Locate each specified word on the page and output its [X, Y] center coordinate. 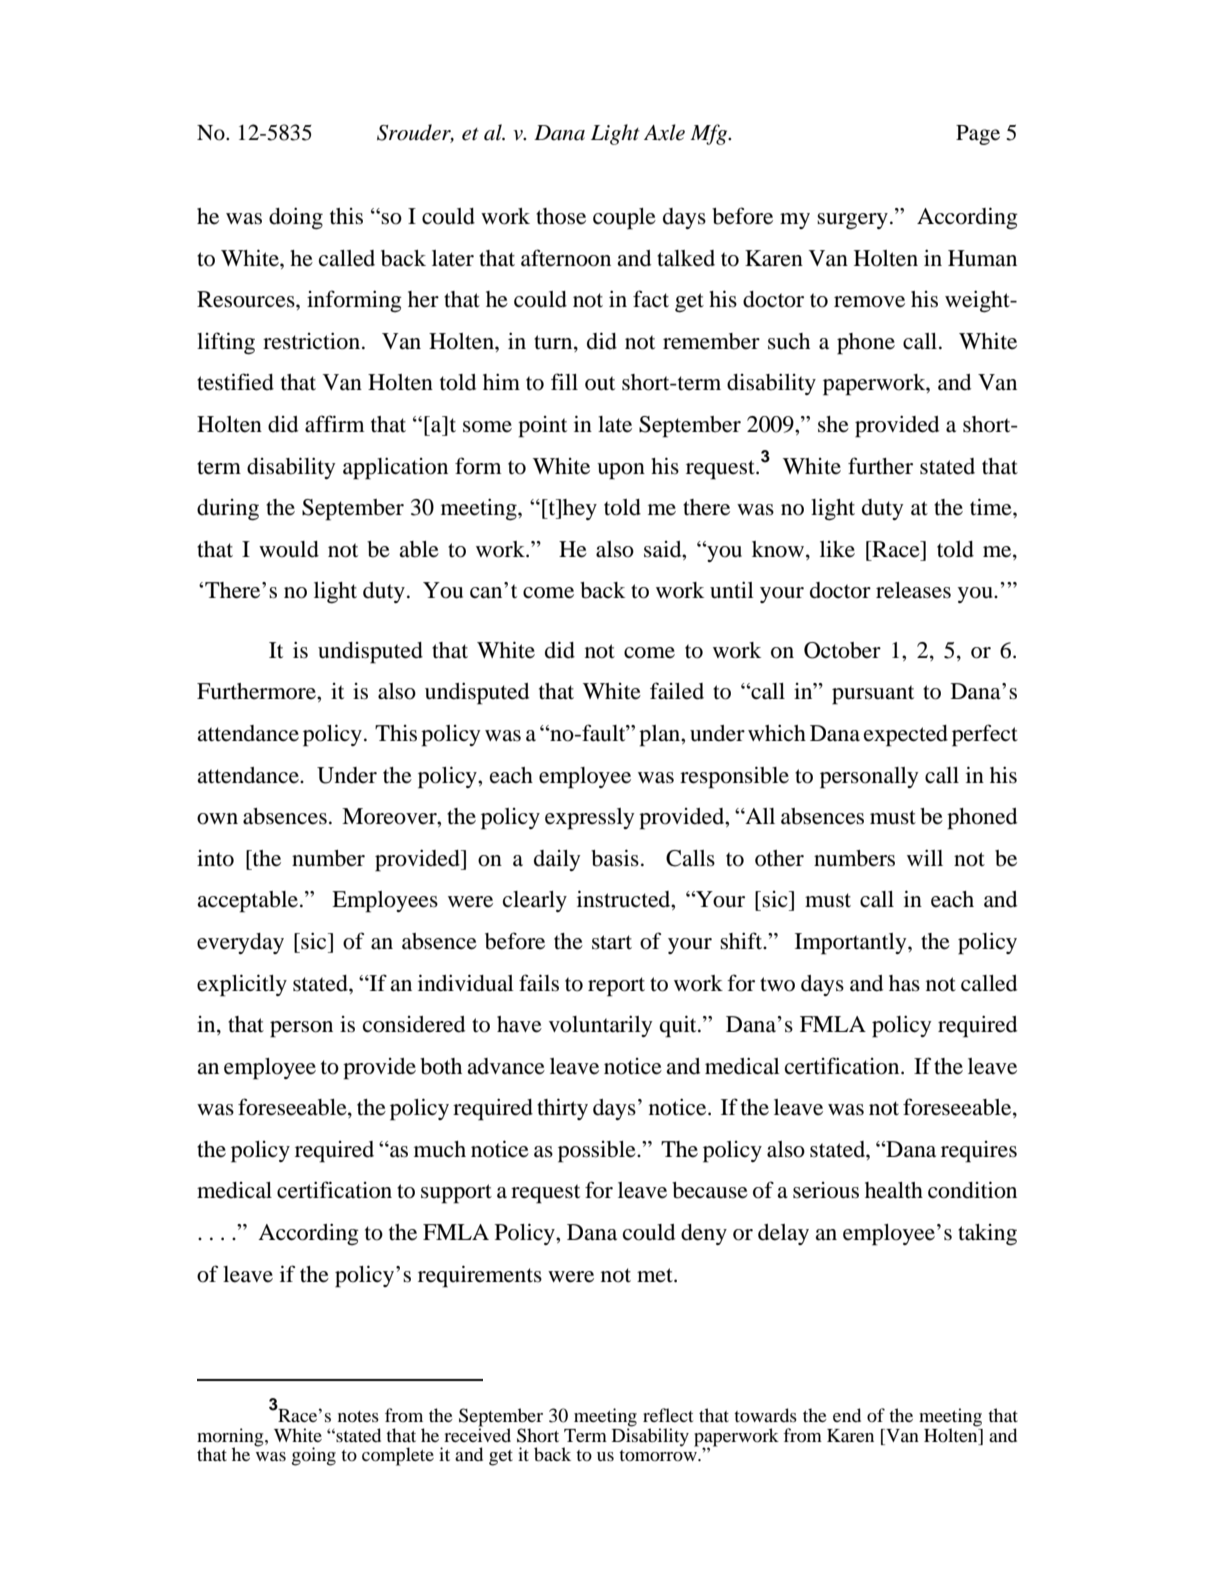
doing [296, 218]
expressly [590, 819]
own [217, 819]
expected [906, 736]
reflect [668, 1415]
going [314, 1456]
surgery [852, 221]
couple [624, 219]
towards [765, 1415]
